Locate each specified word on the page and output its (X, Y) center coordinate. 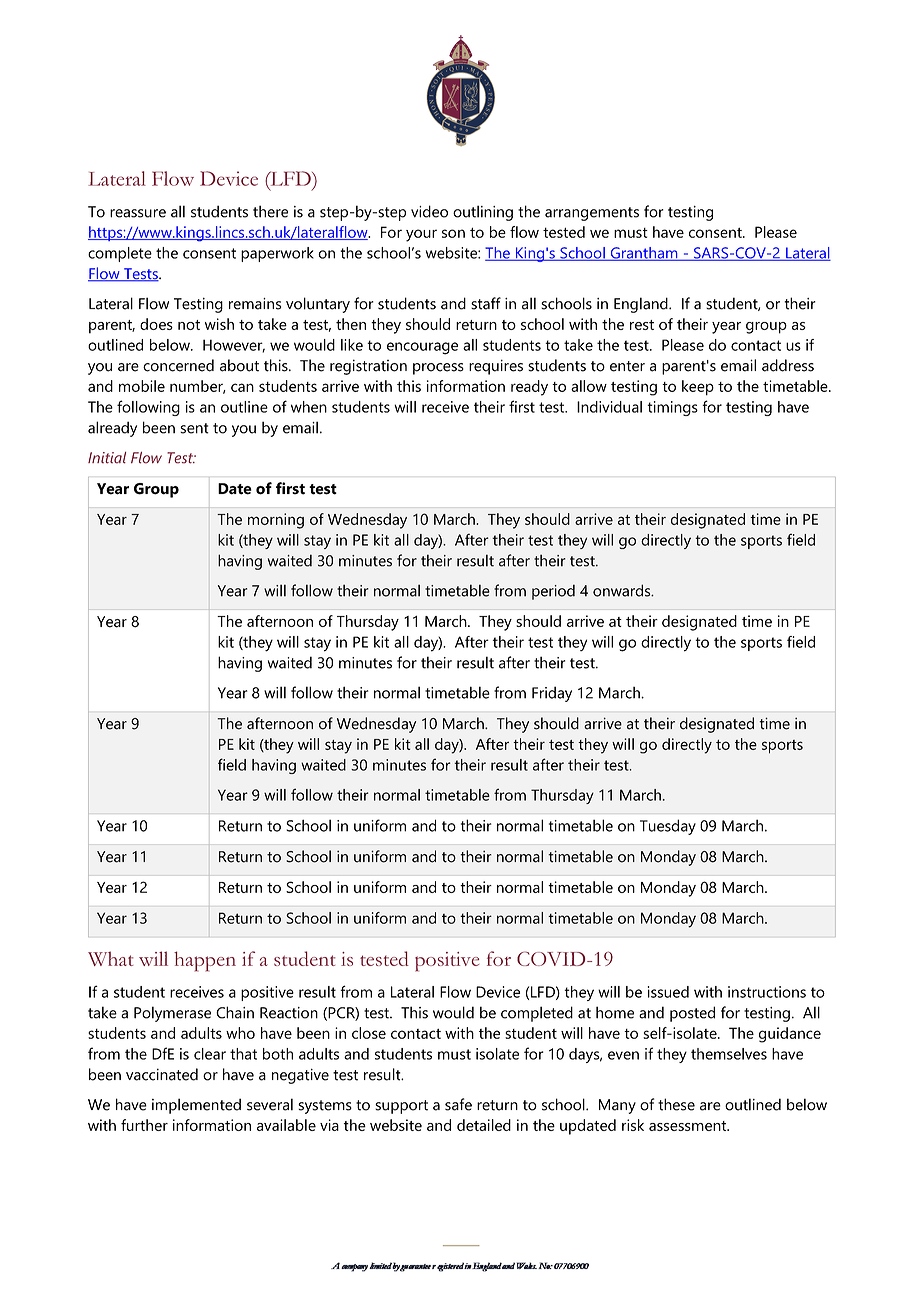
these (676, 1104)
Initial (107, 458)
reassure (138, 213)
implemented (196, 1106)
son (453, 233)
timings (672, 408)
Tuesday (668, 827)
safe (458, 1104)
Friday (552, 694)
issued (668, 992)
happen (205, 961)
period (553, 592)
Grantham (644, 254)
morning (276, 521)
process (438, 369)
